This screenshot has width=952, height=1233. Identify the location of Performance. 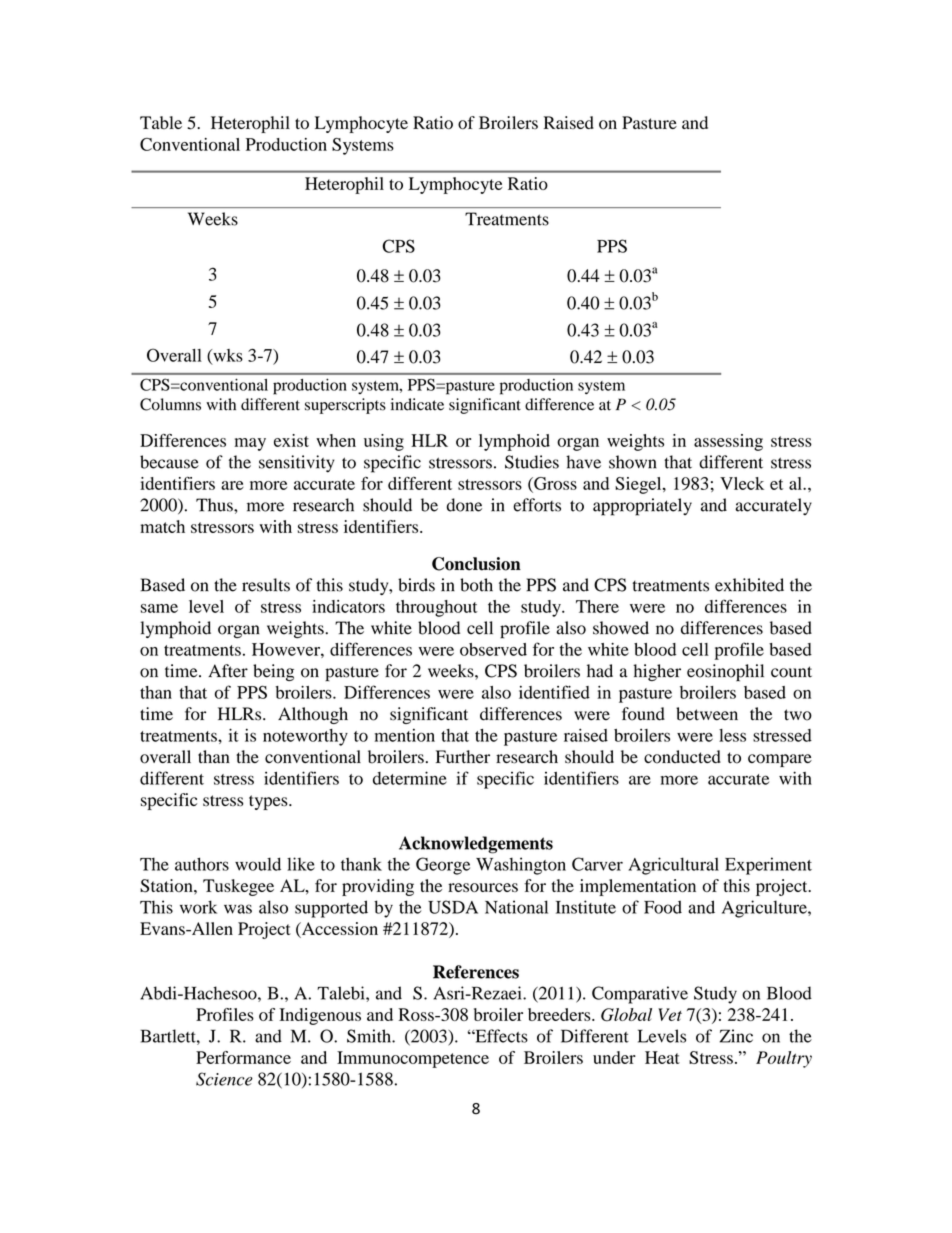
(243, 1057).
